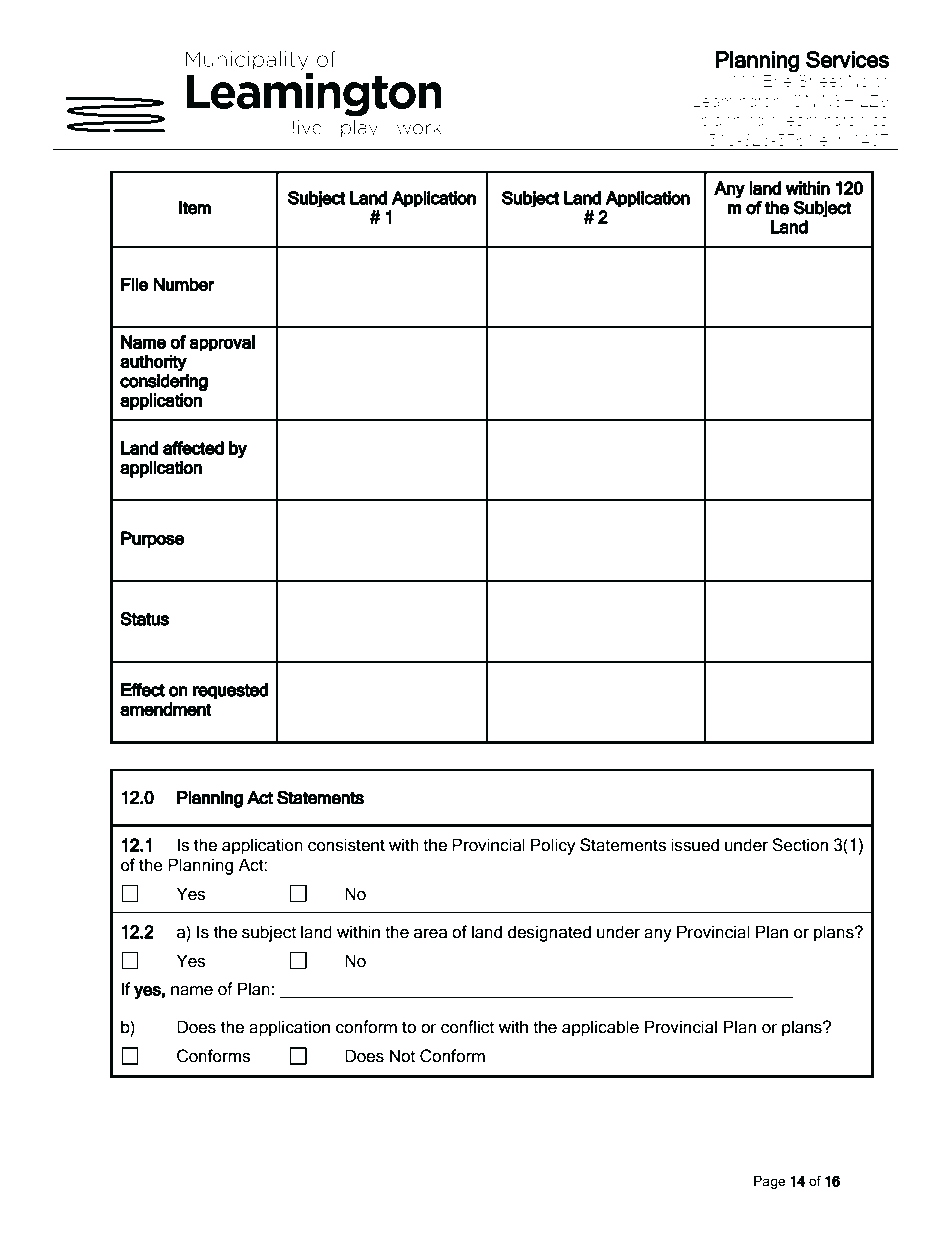 The image size is (952, 1233). Describe the element at coordinates (800, 845) in the screenshot. I see `Section` at that location.
